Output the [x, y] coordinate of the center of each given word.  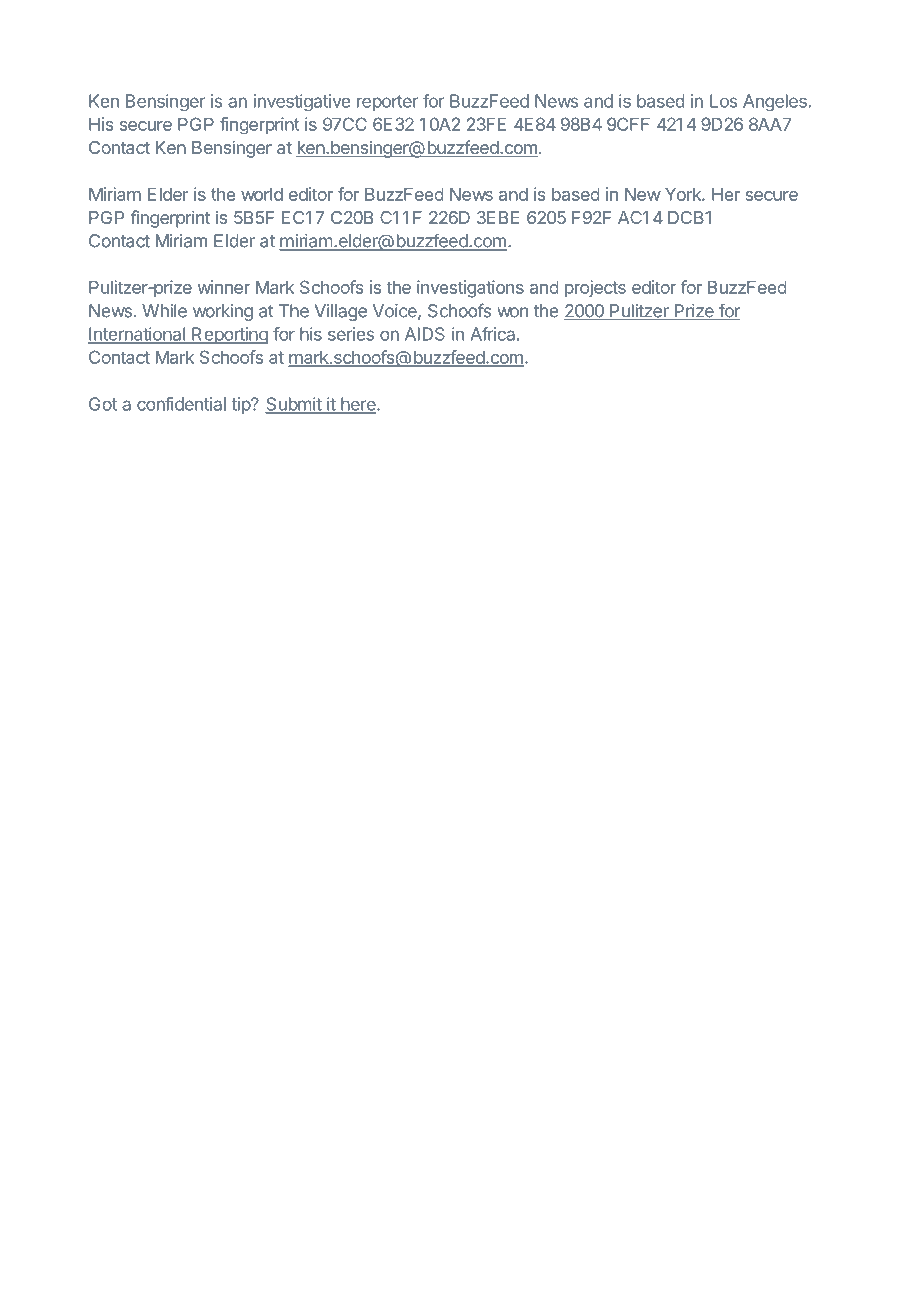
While [165, 311]
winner [224, 287]
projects [595, 288]
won [513, 312]
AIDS [424, 334]
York [684, 194]
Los [723, 101]
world [262, 194]
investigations [470, 289]
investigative [302, 102]
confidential [181, 404]
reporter [387, 103]
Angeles [775, 102]
